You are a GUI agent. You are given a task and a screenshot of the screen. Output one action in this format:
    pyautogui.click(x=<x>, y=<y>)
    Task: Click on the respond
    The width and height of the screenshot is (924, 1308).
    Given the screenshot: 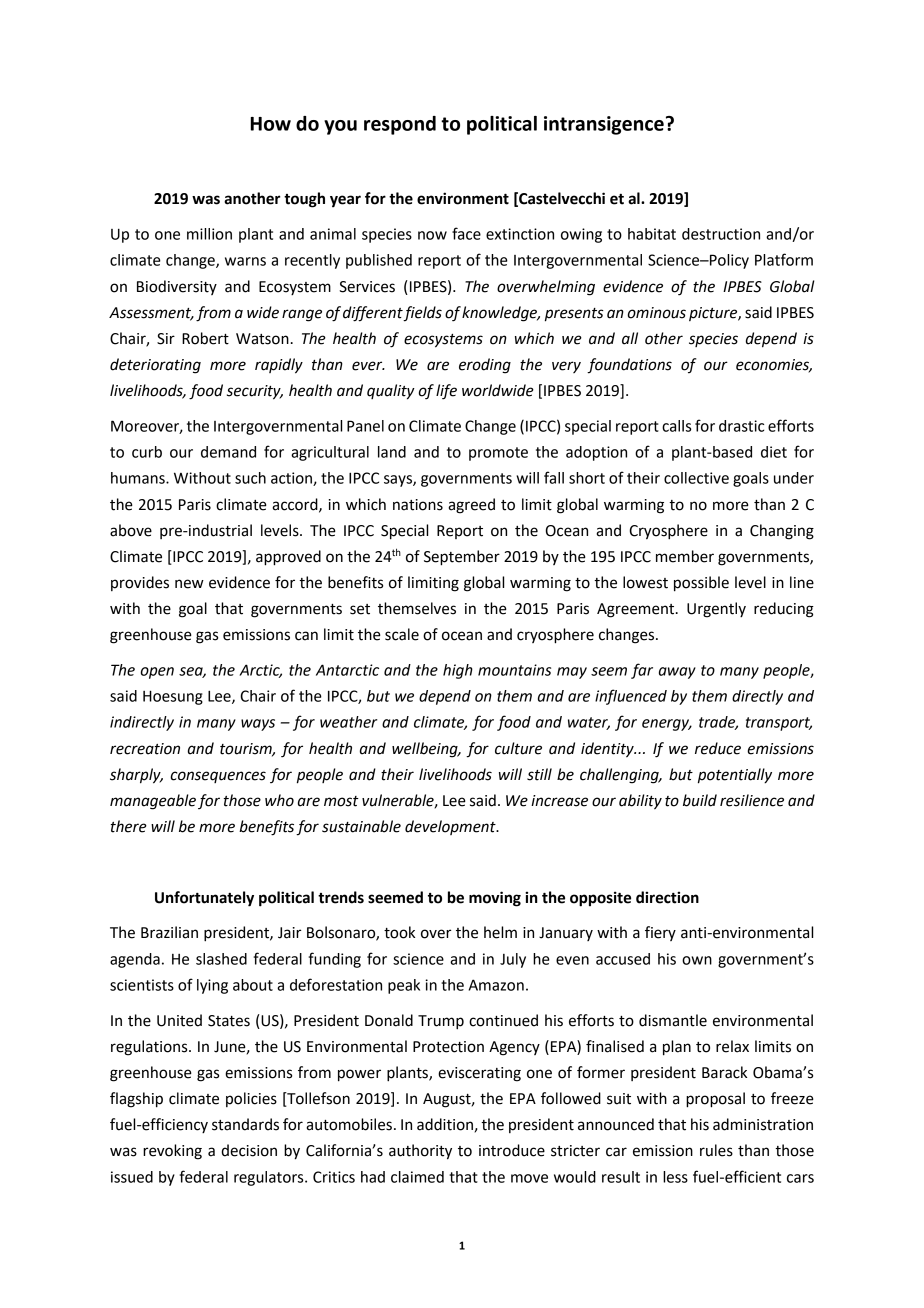 What is the action you would take?
    pyautogui.click(x=400, y=125)
